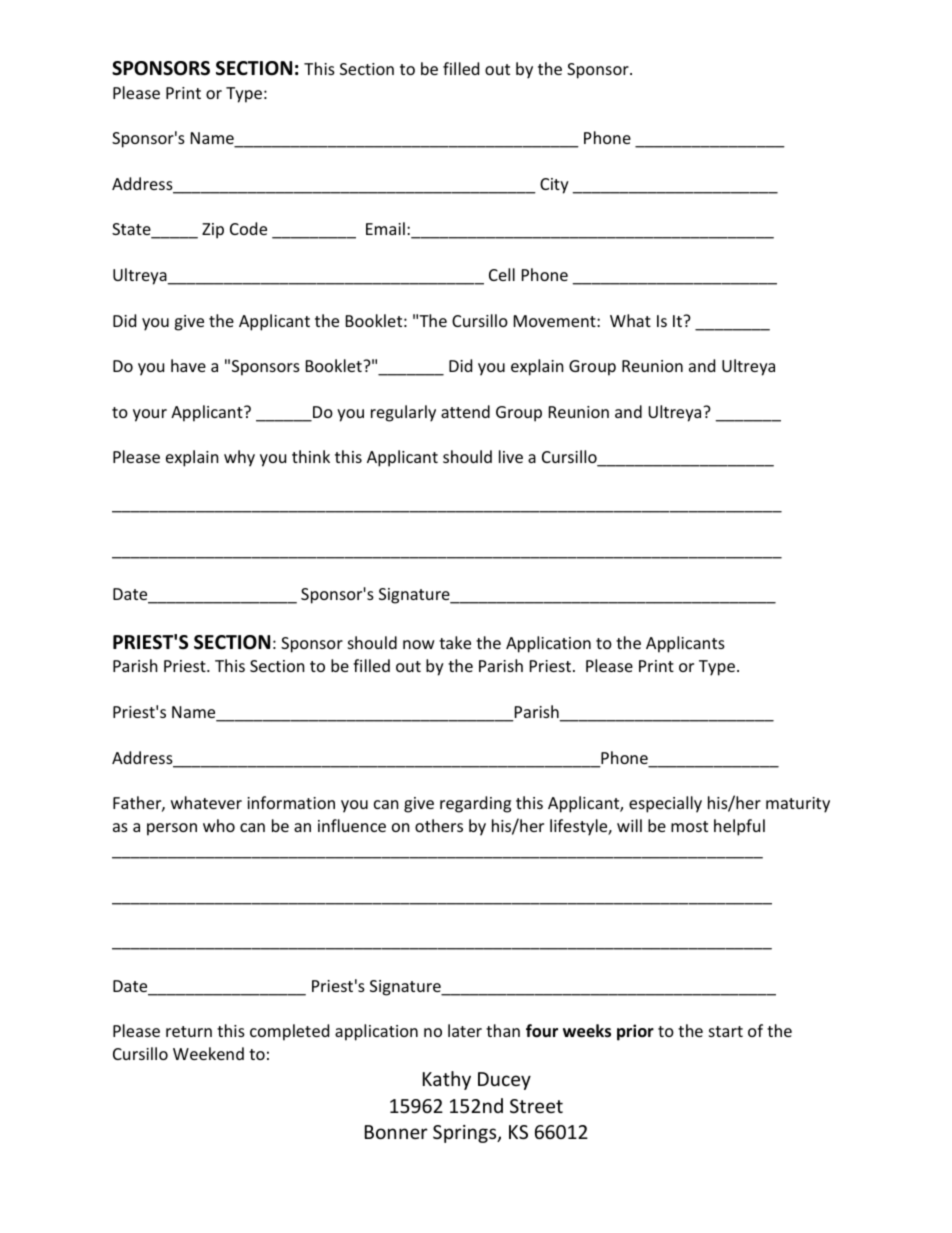  Describe the element at coordinates (239, 458) in the screenshot. I see `why` at that location.
